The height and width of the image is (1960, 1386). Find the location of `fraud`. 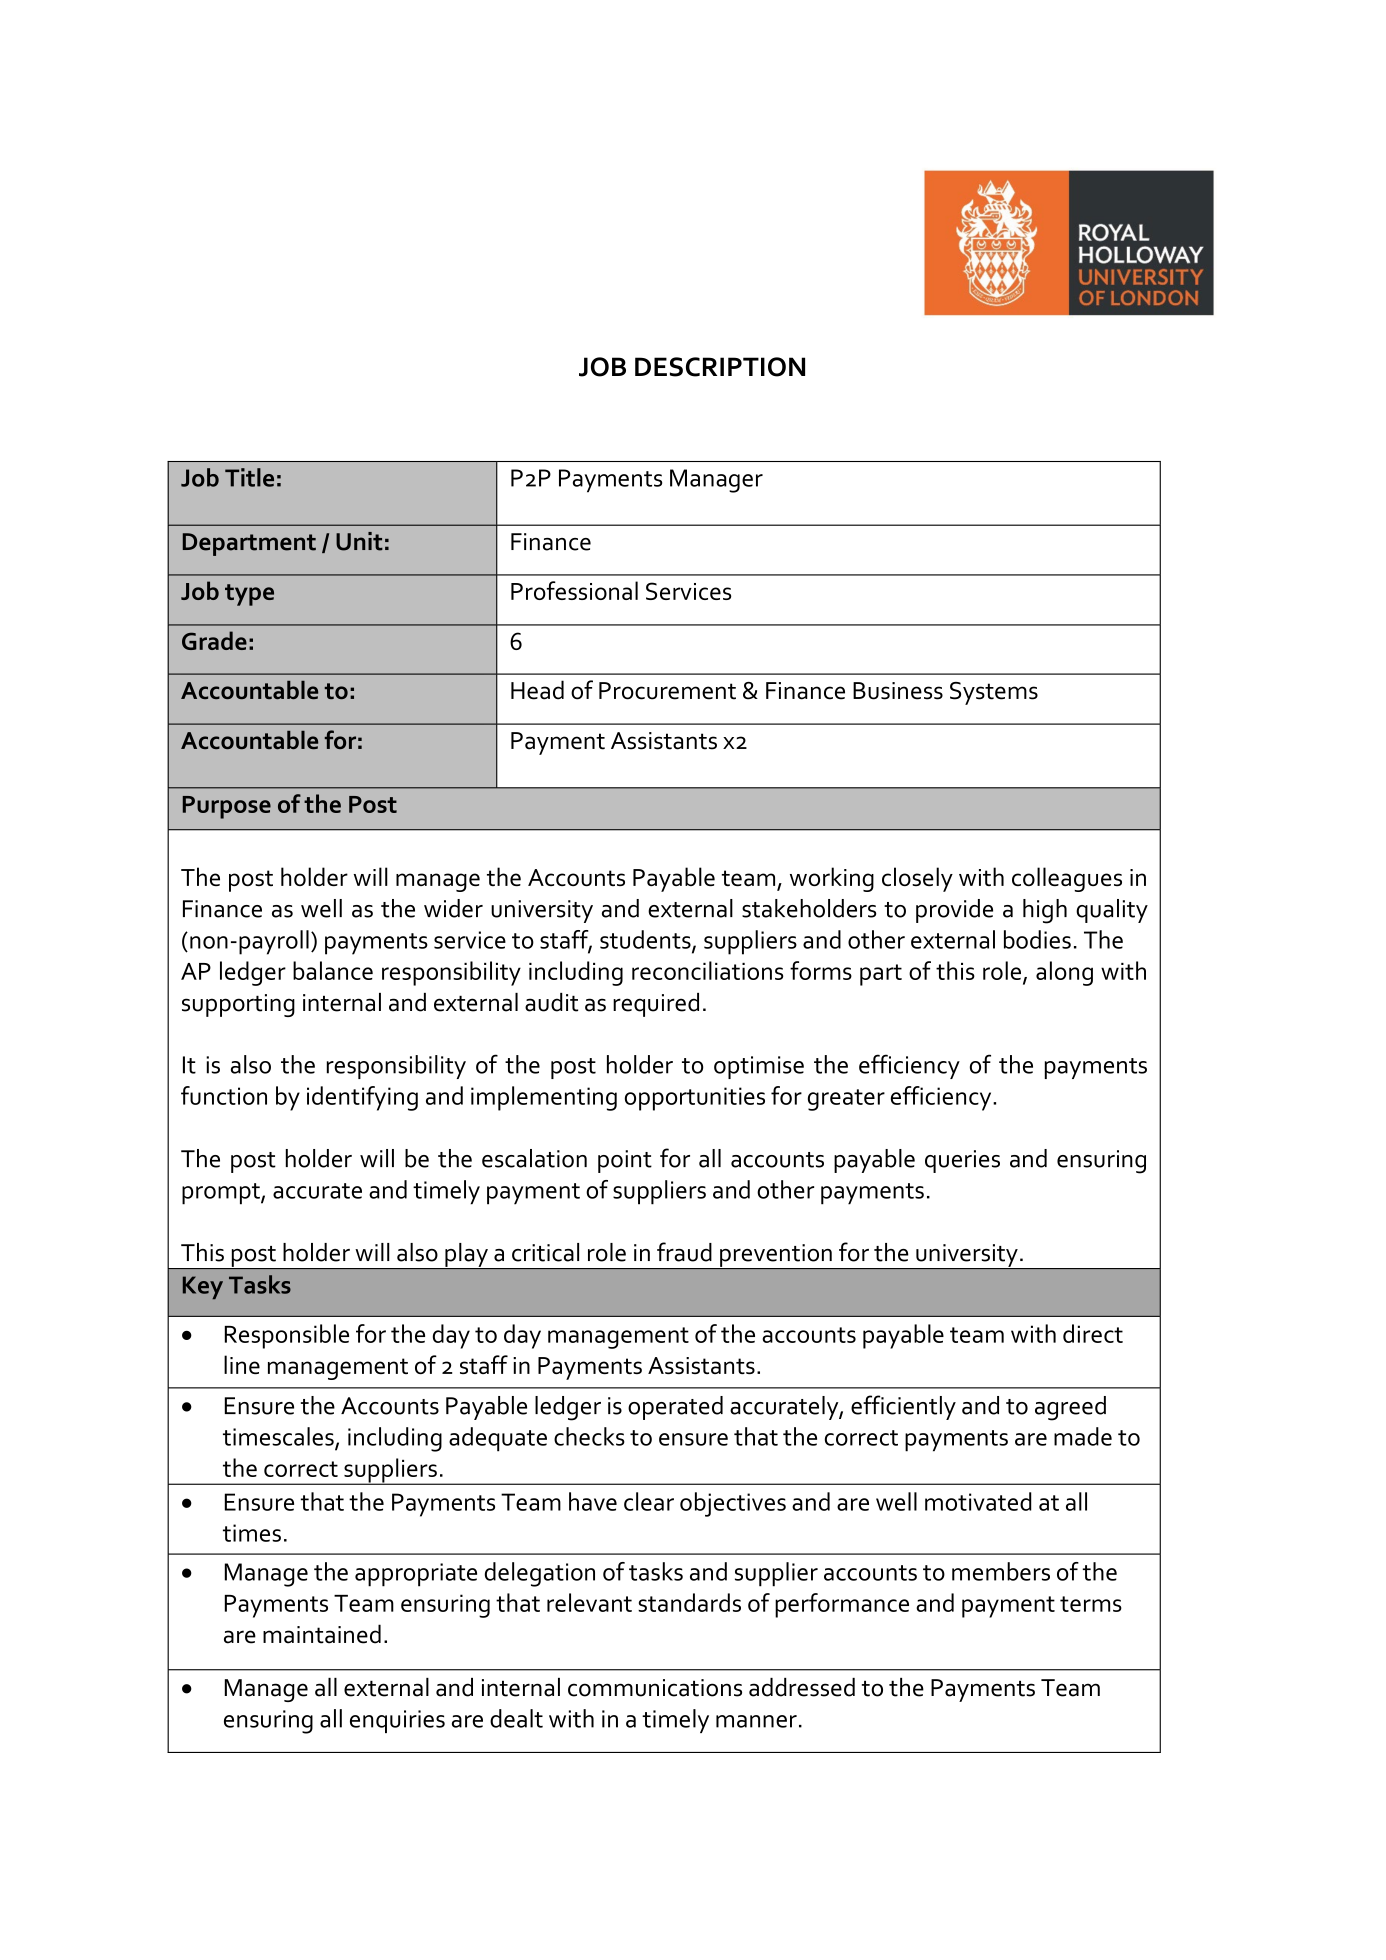

fraud is located at coordinates (684, 1252).
